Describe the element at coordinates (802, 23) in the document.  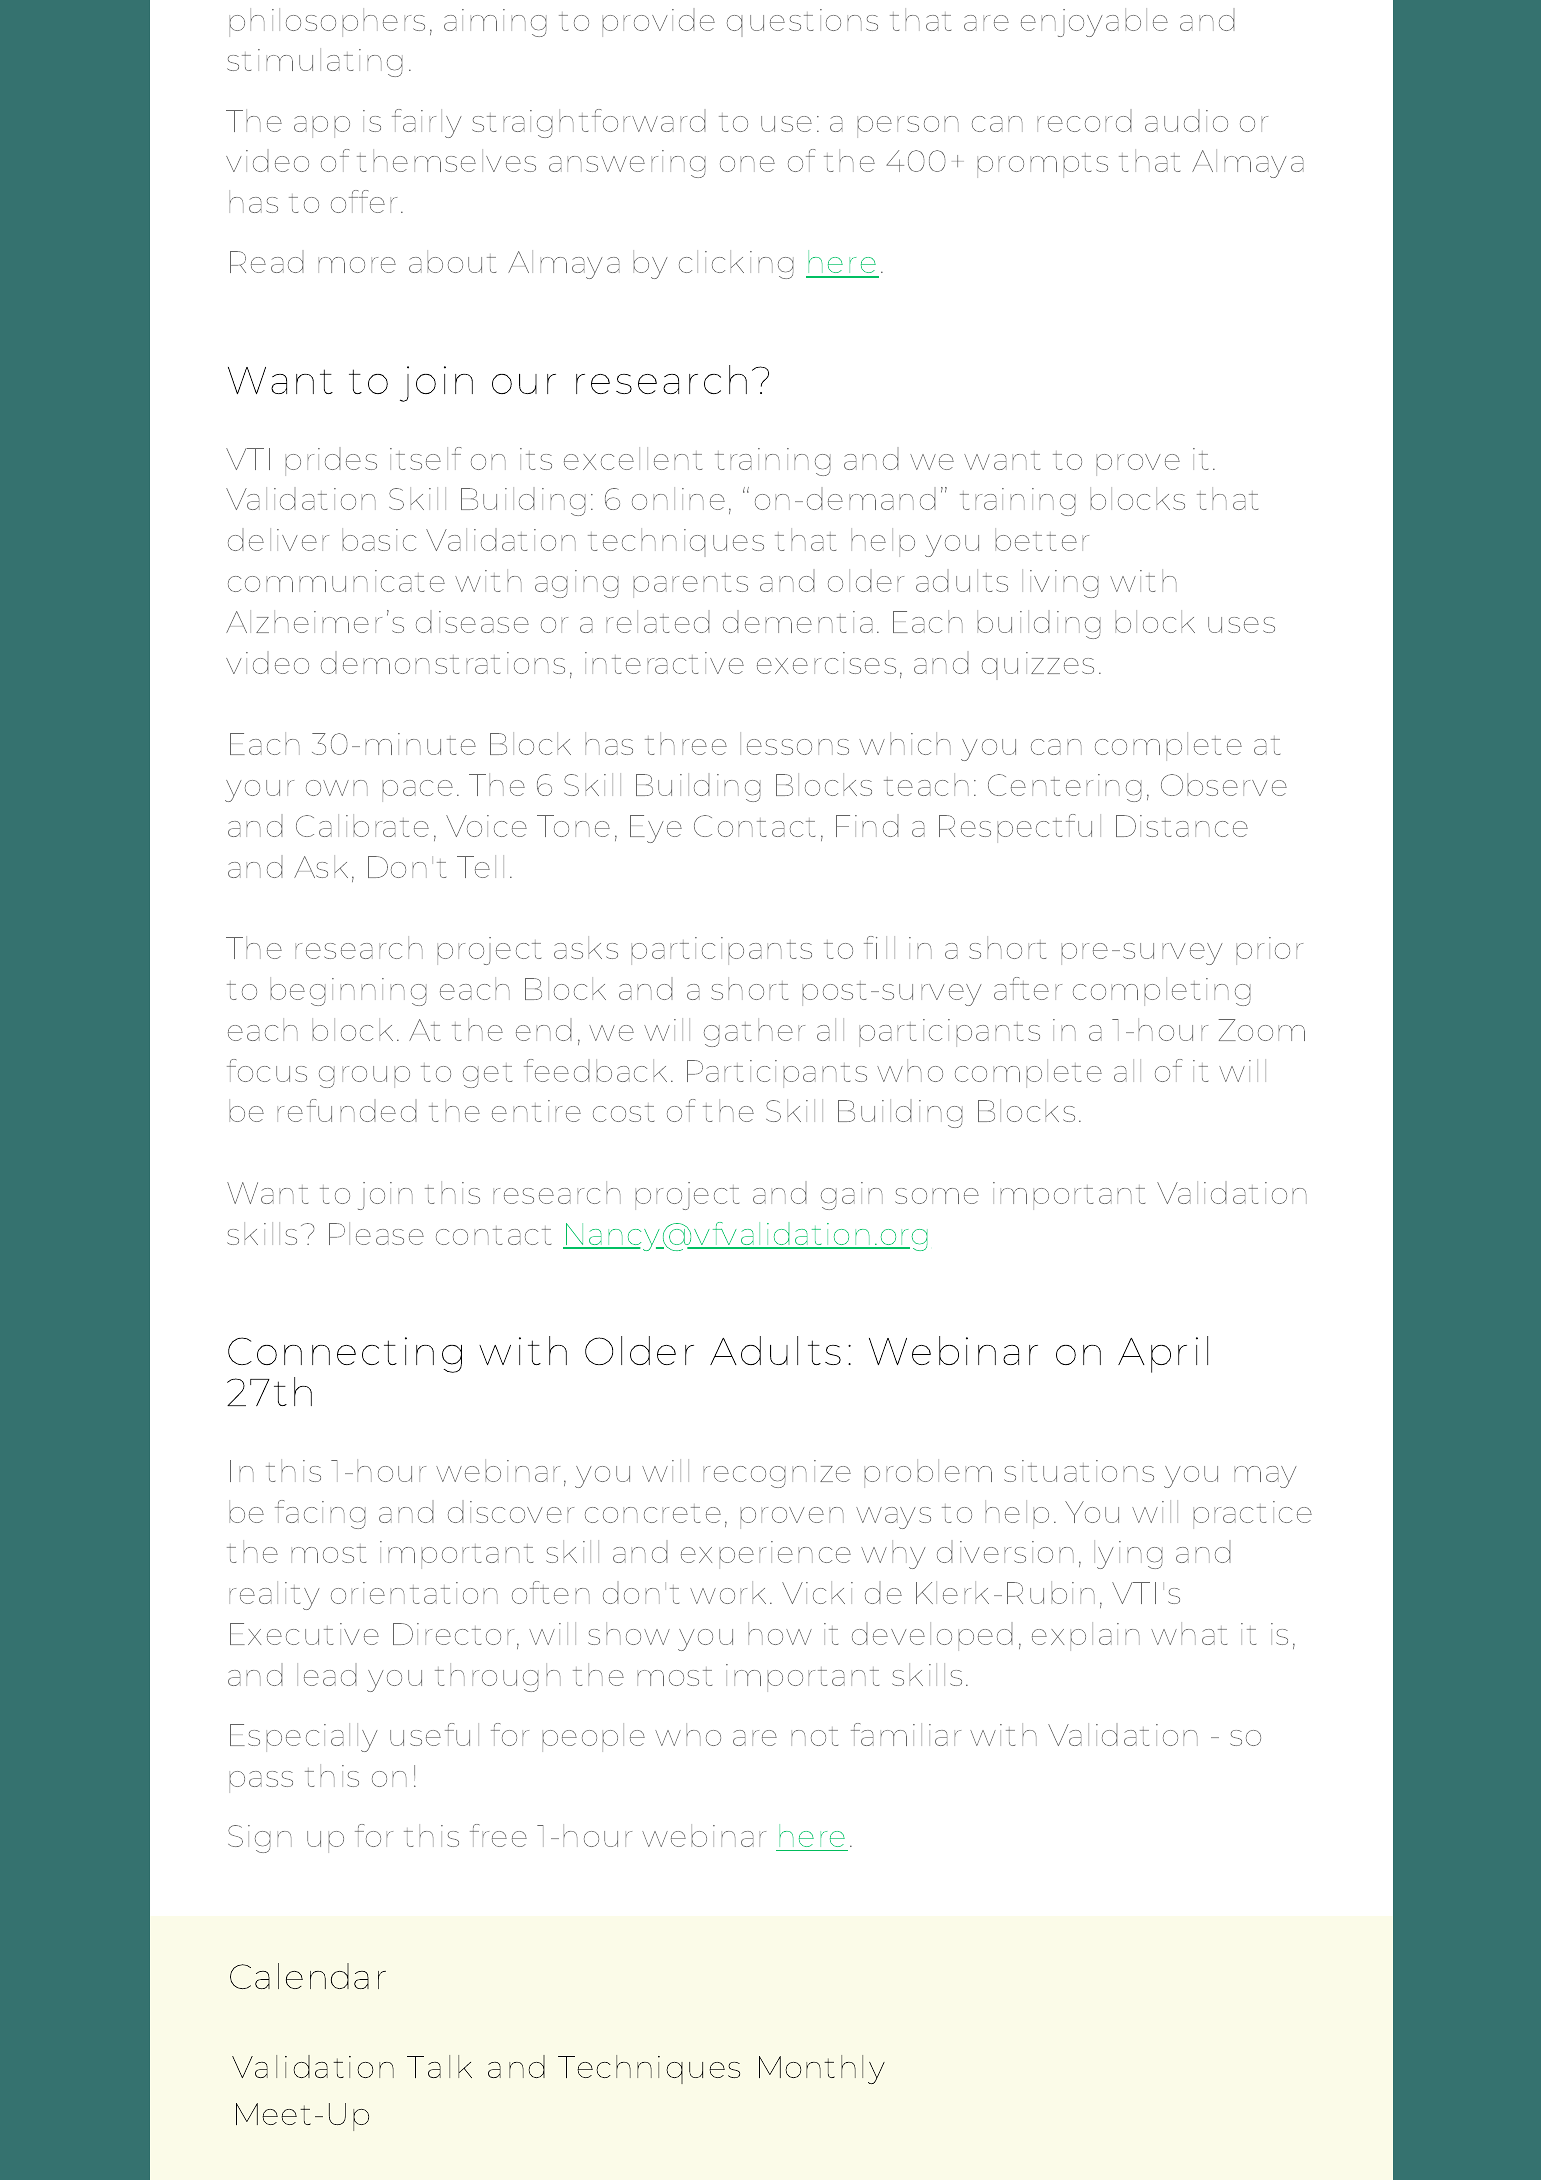
I see `questions` at that location.
